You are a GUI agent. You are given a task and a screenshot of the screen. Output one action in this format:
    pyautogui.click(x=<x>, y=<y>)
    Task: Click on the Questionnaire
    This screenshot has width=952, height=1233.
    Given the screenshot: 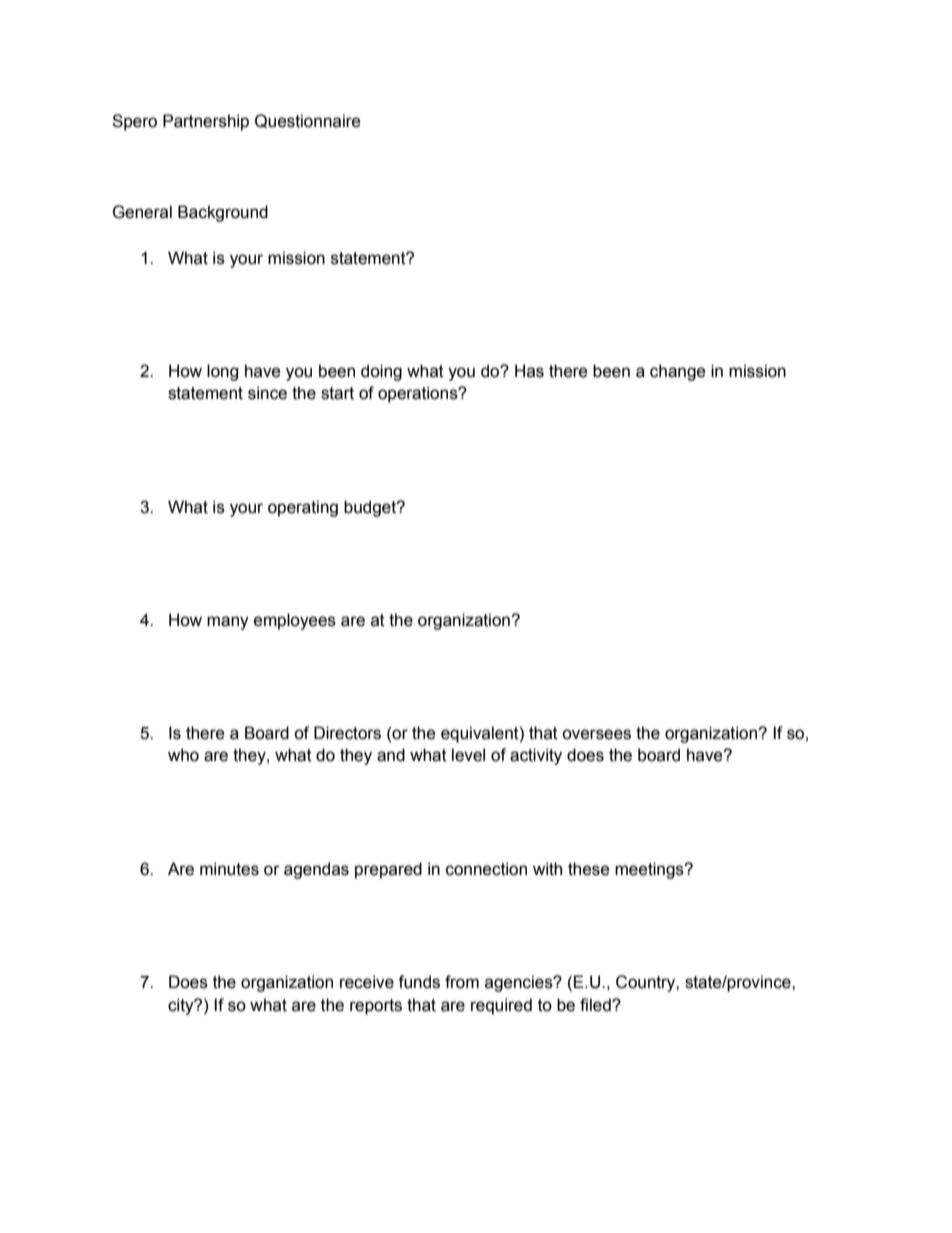 What is the action you would take?
    pyautogui.click(x=308, y=121)
